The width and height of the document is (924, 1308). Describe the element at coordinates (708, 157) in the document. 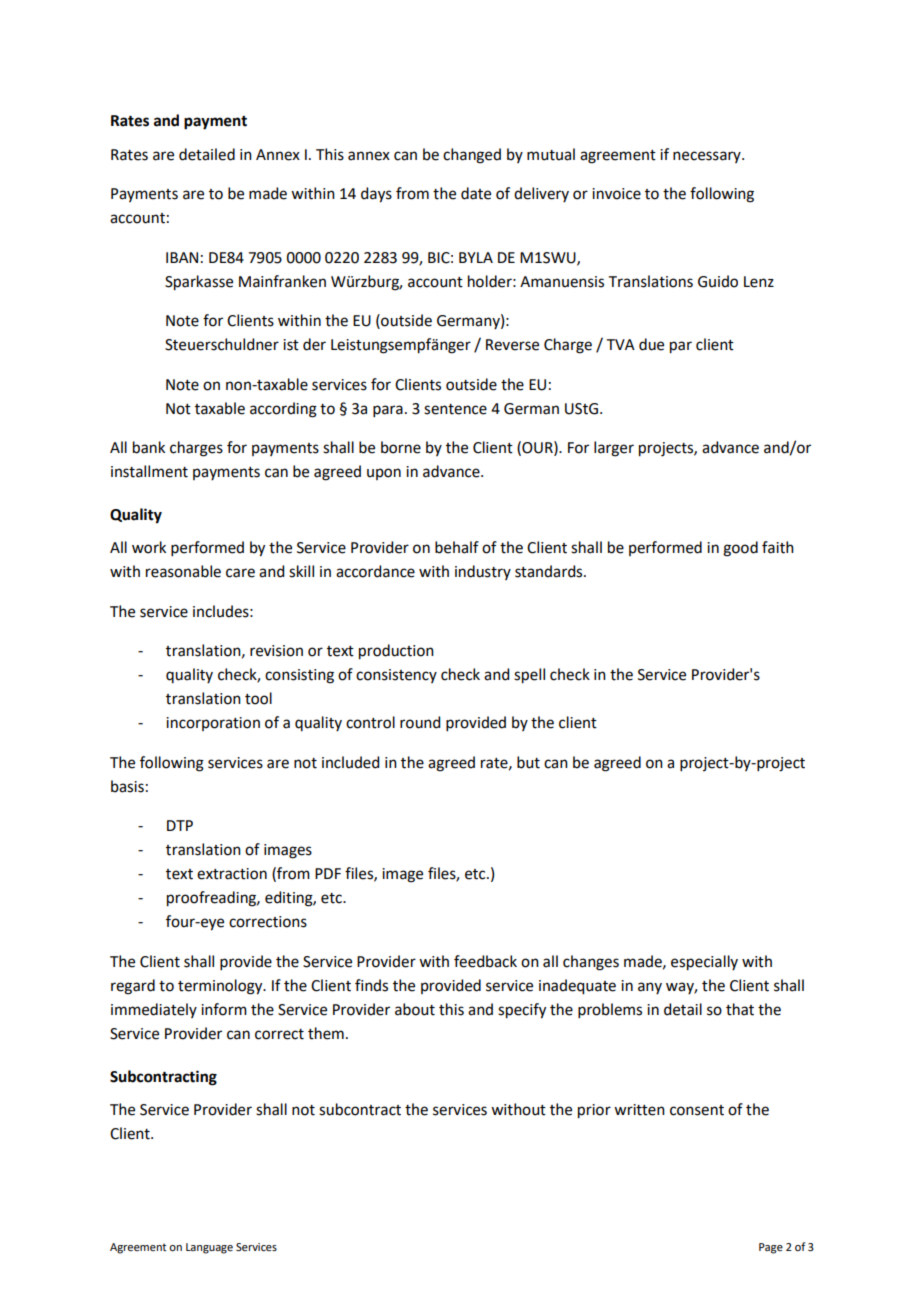

I see `necessary` at that location.
